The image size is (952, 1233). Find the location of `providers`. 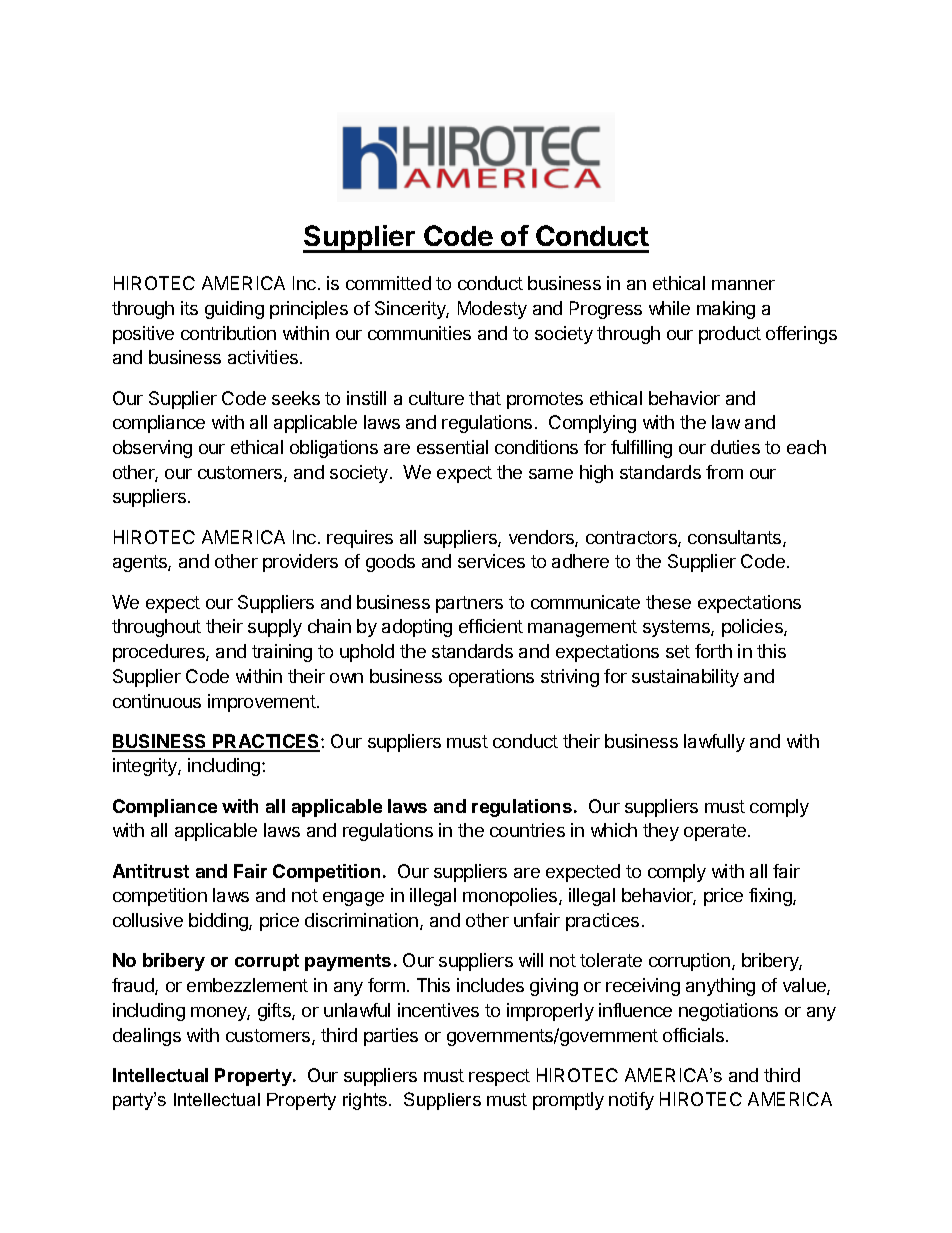

providers is located at coordinates (300, 563).
